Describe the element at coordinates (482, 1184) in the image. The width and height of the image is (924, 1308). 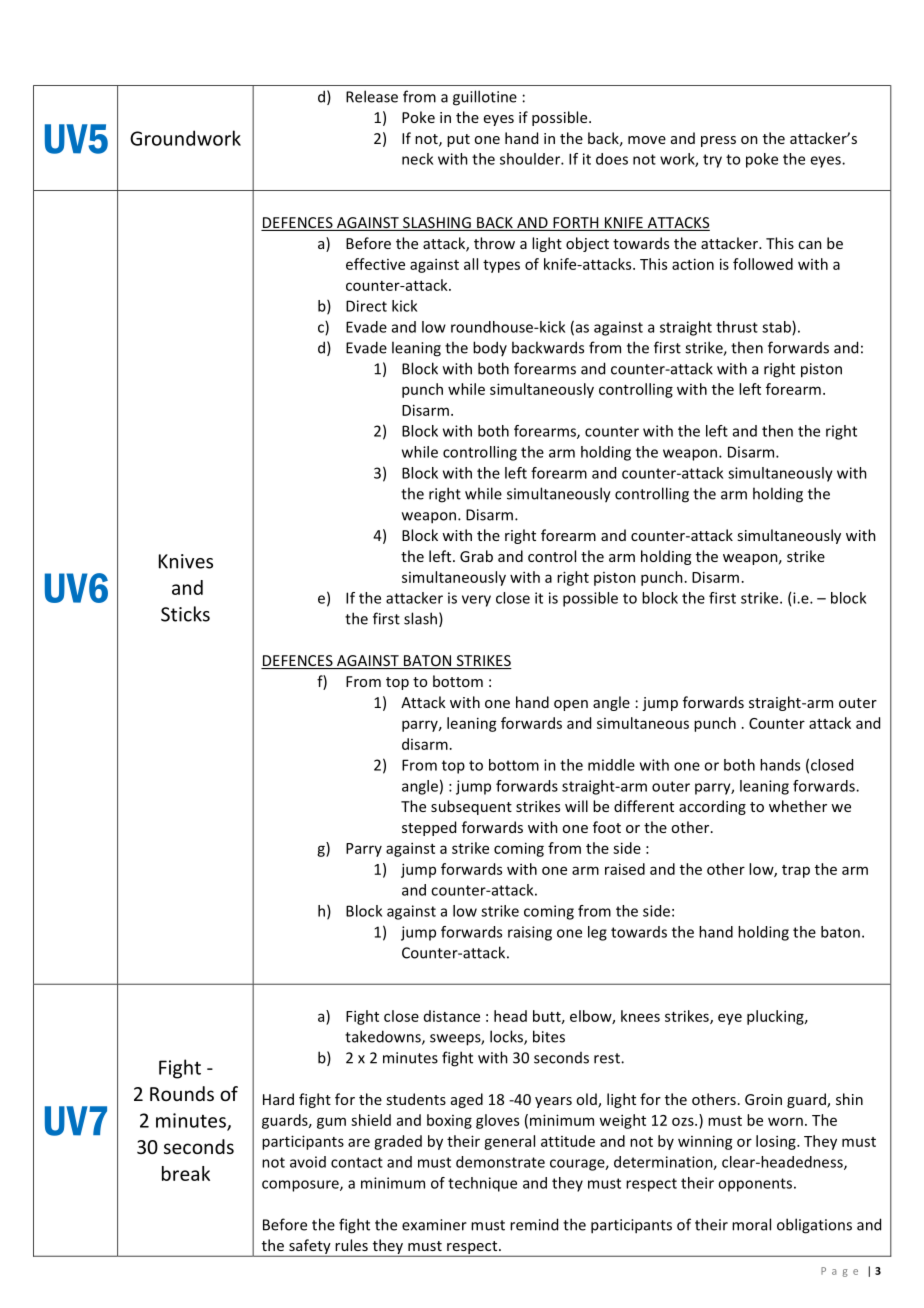
I see `technique` at that location.
